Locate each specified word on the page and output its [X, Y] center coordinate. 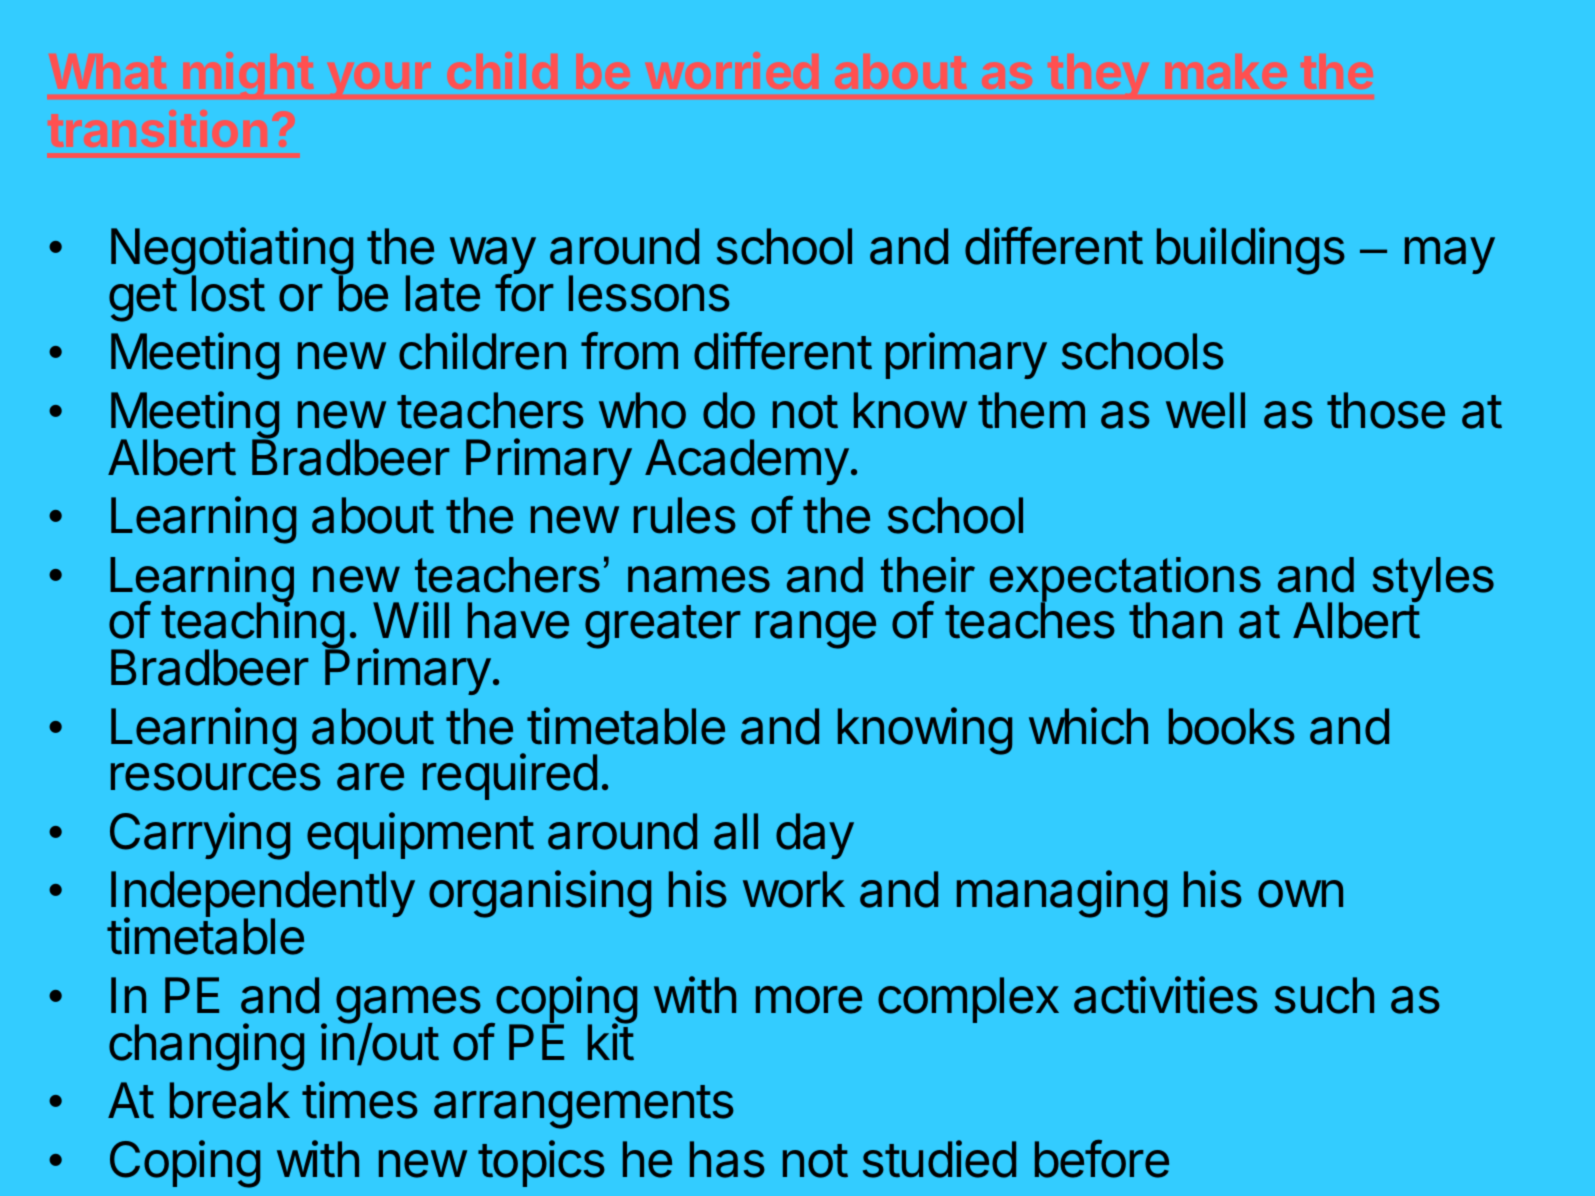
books [1232, 726]
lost [228, 293]
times [360, 1100]
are [370, 777]
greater [663, 627]
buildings [1251, 251]
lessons [649, 293]
